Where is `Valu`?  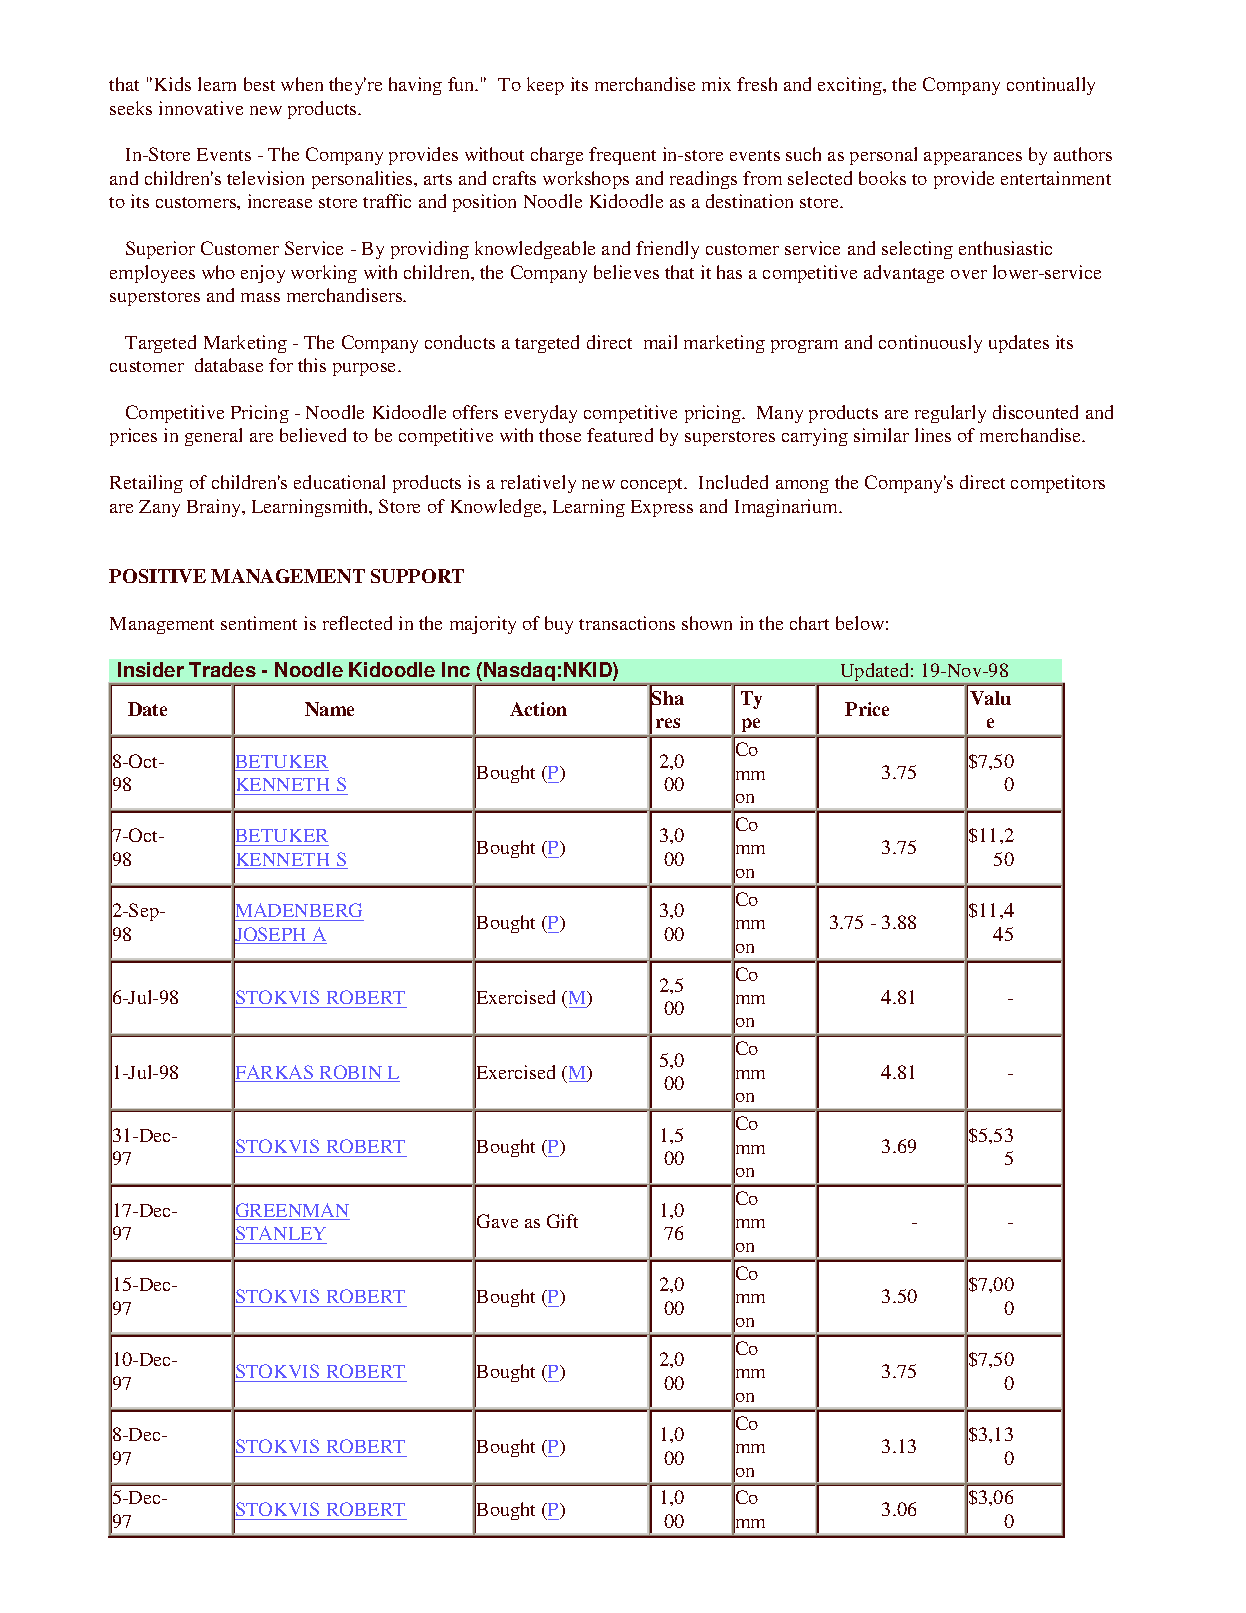 Valu is located at coordinates (990, 698).
